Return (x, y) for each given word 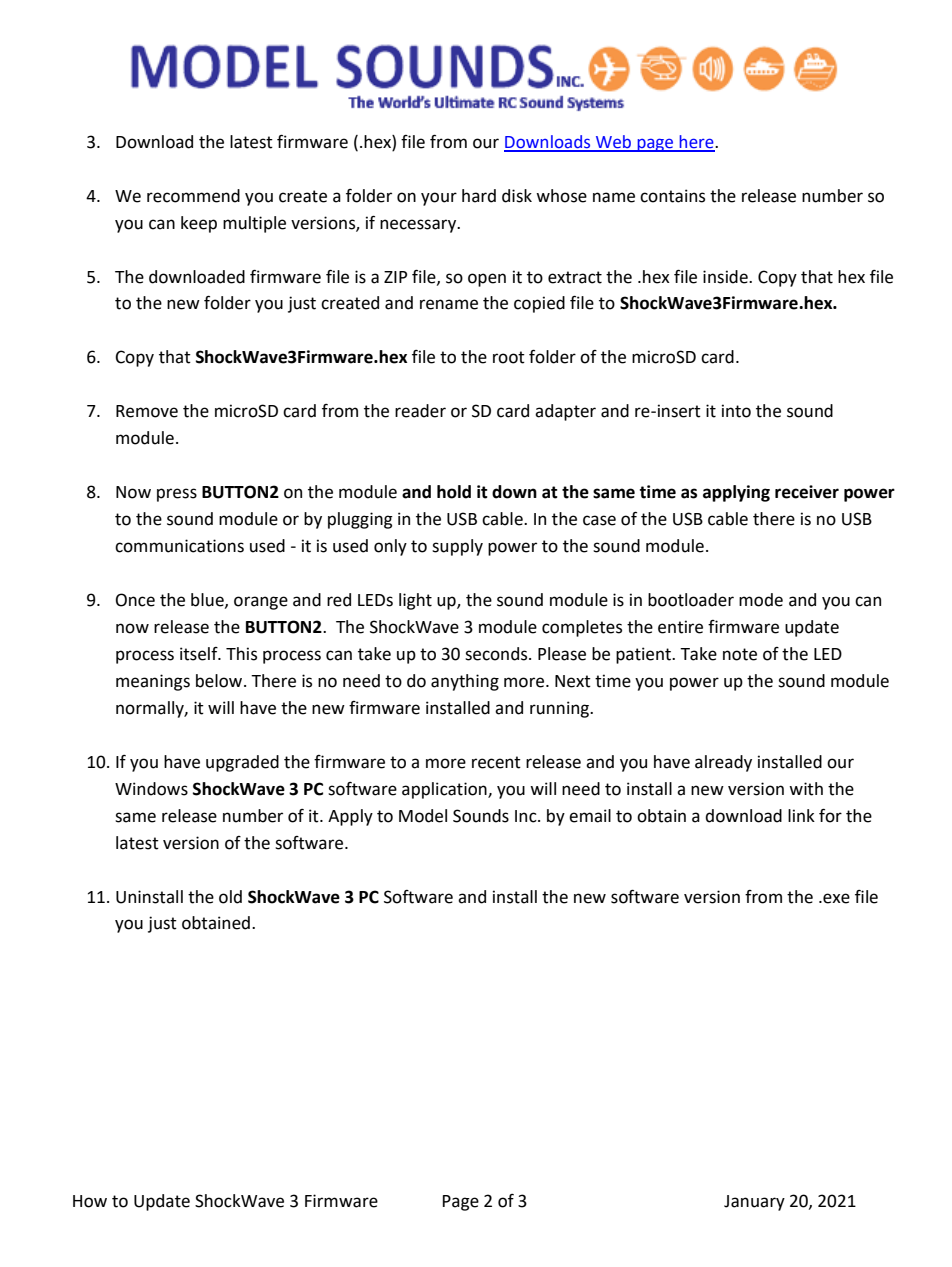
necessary (419, 226)
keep (199, 224)
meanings (153, 682)
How (90, 1201)
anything (465, 682)
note (740, 654)
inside (726, 277)
